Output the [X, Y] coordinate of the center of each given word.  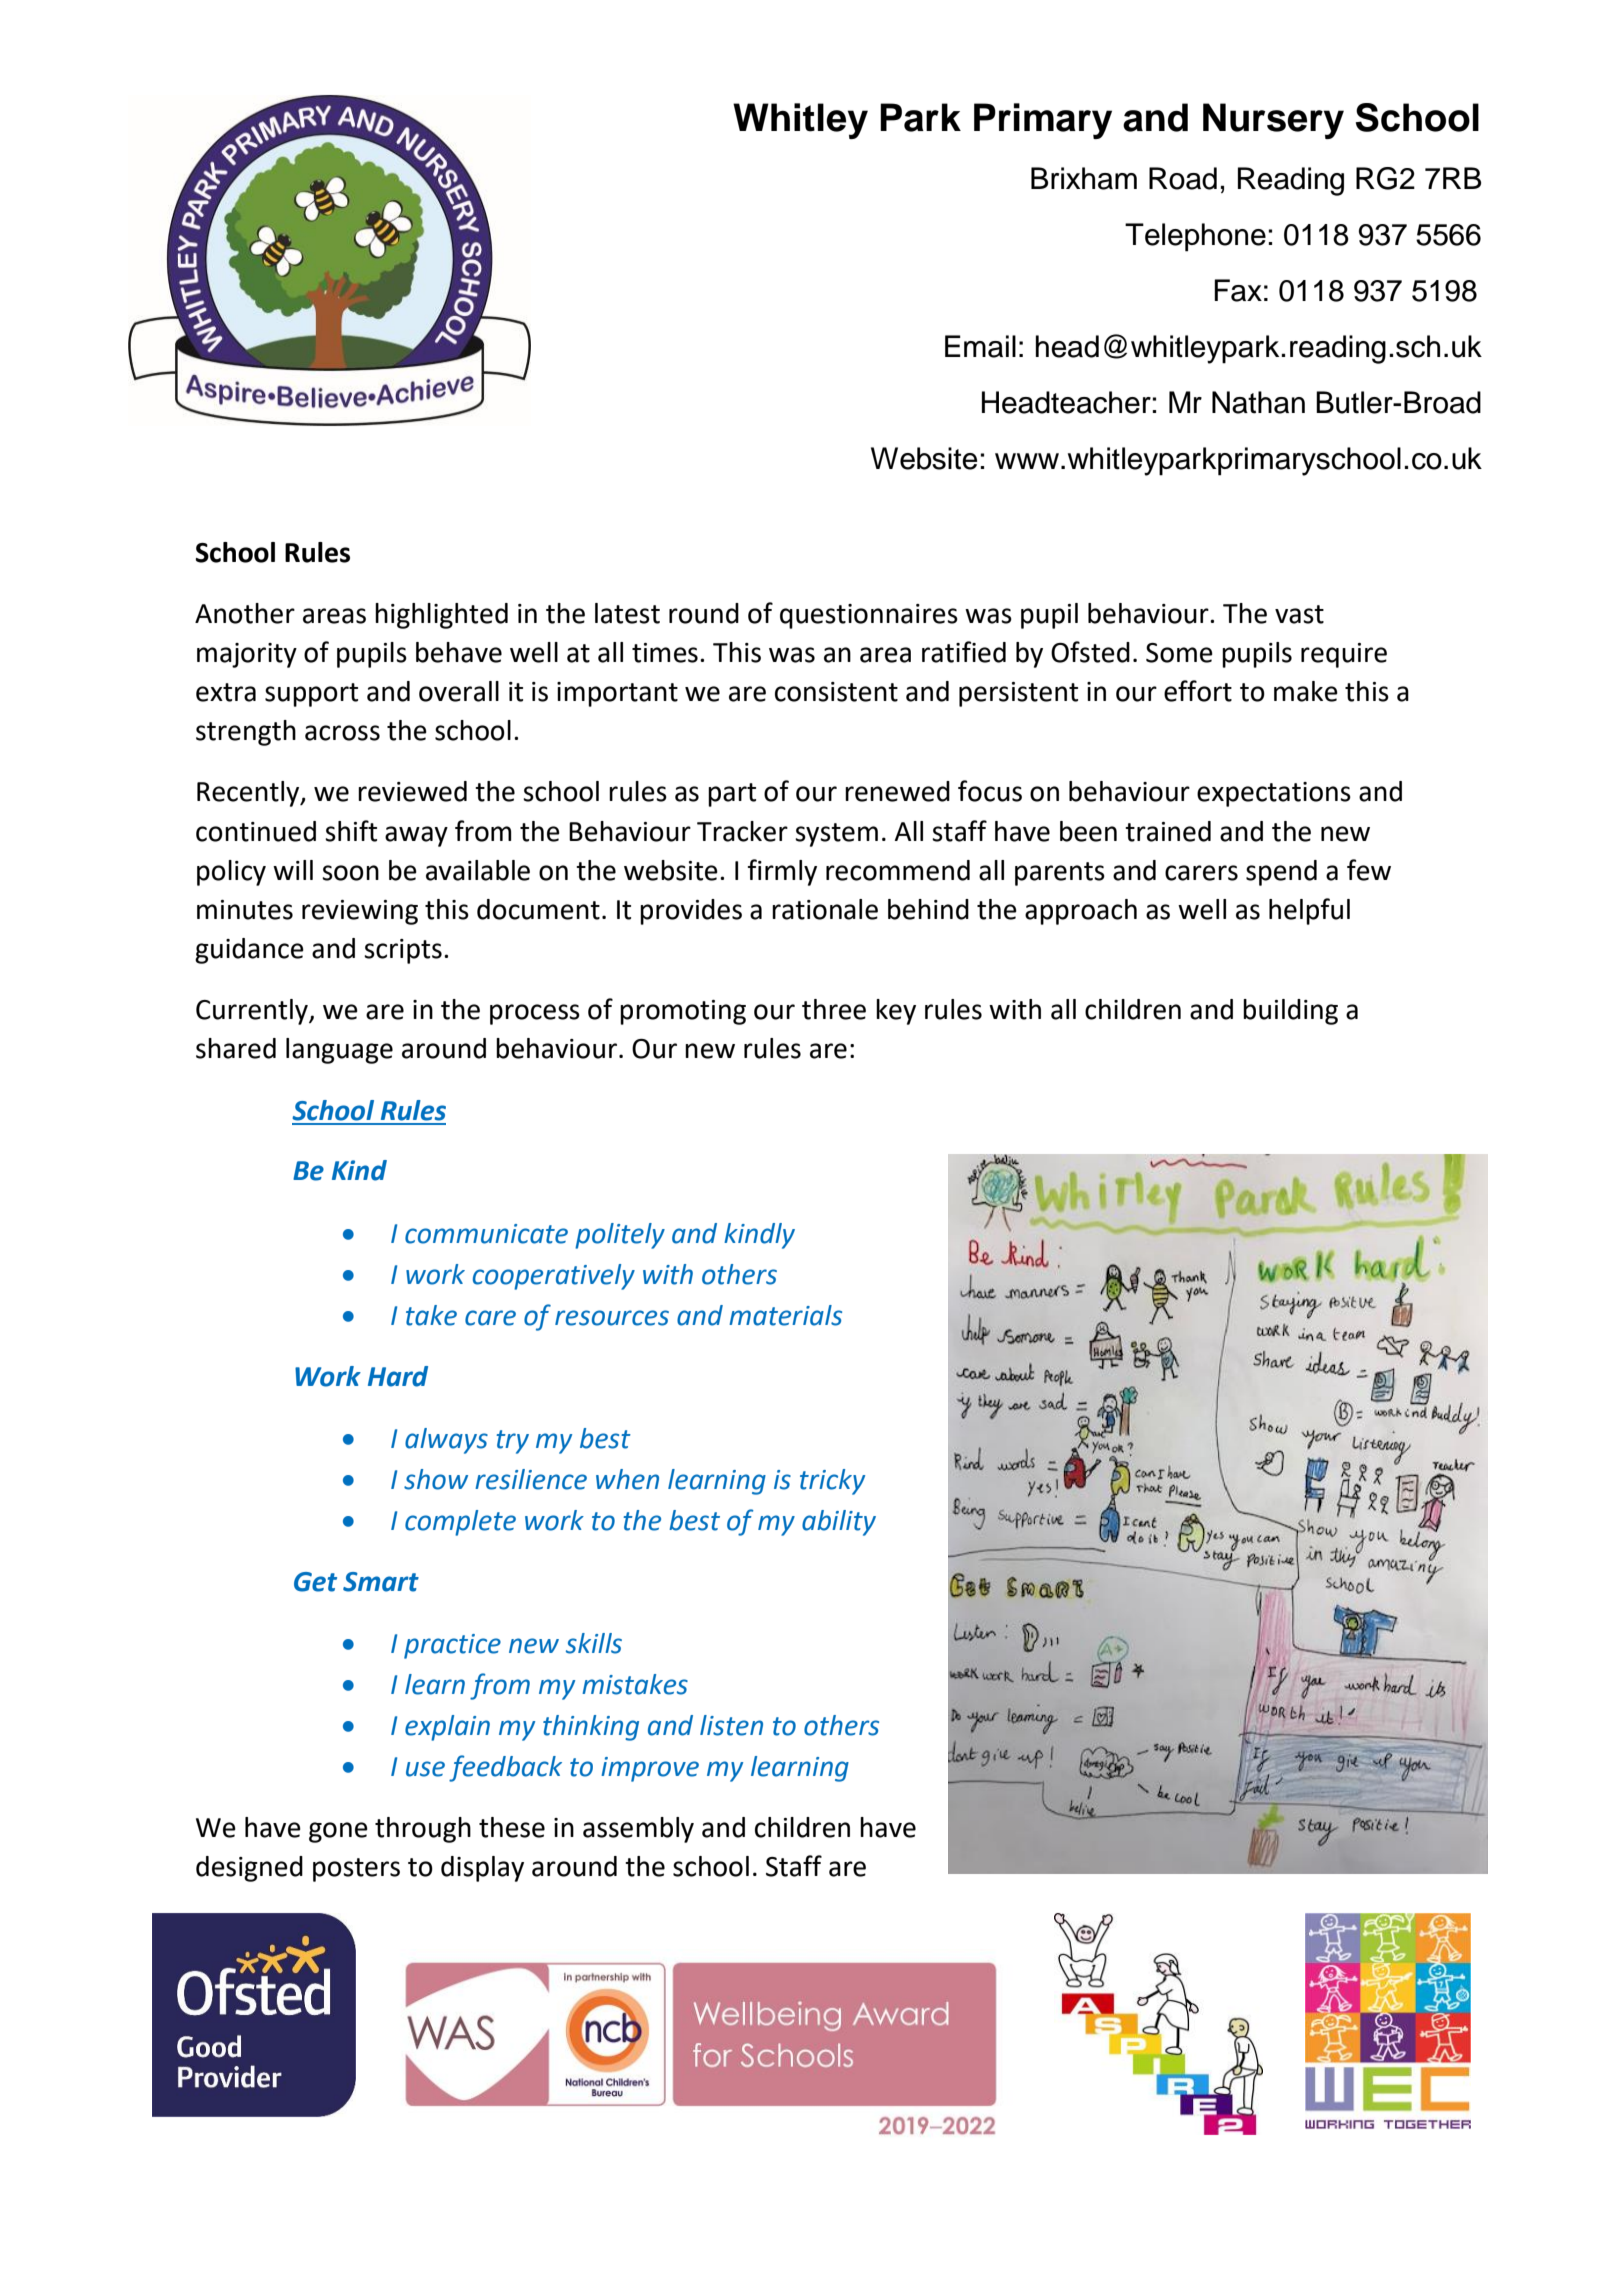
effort [1198, 691]
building [1290, 1012]
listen [731, 1725]
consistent [836, 692]
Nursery [1273, 121]
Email [980, 346]
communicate [486, 1234]
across [342, 733]
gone [338, 1832]
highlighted [441, 616]
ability [839, 1523]
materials [785, 1315]
